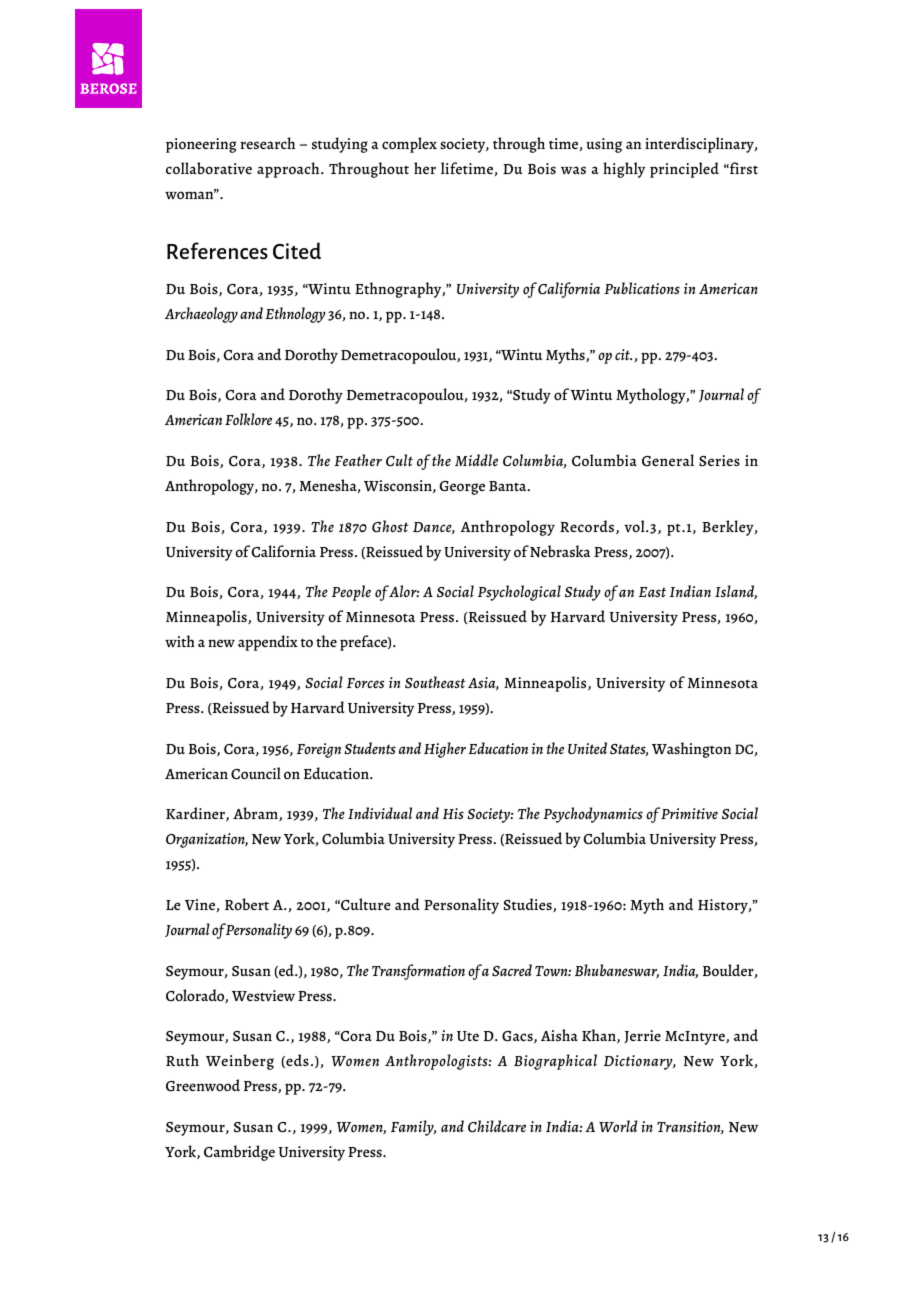  I want to click on complex, so click(409, 145).
